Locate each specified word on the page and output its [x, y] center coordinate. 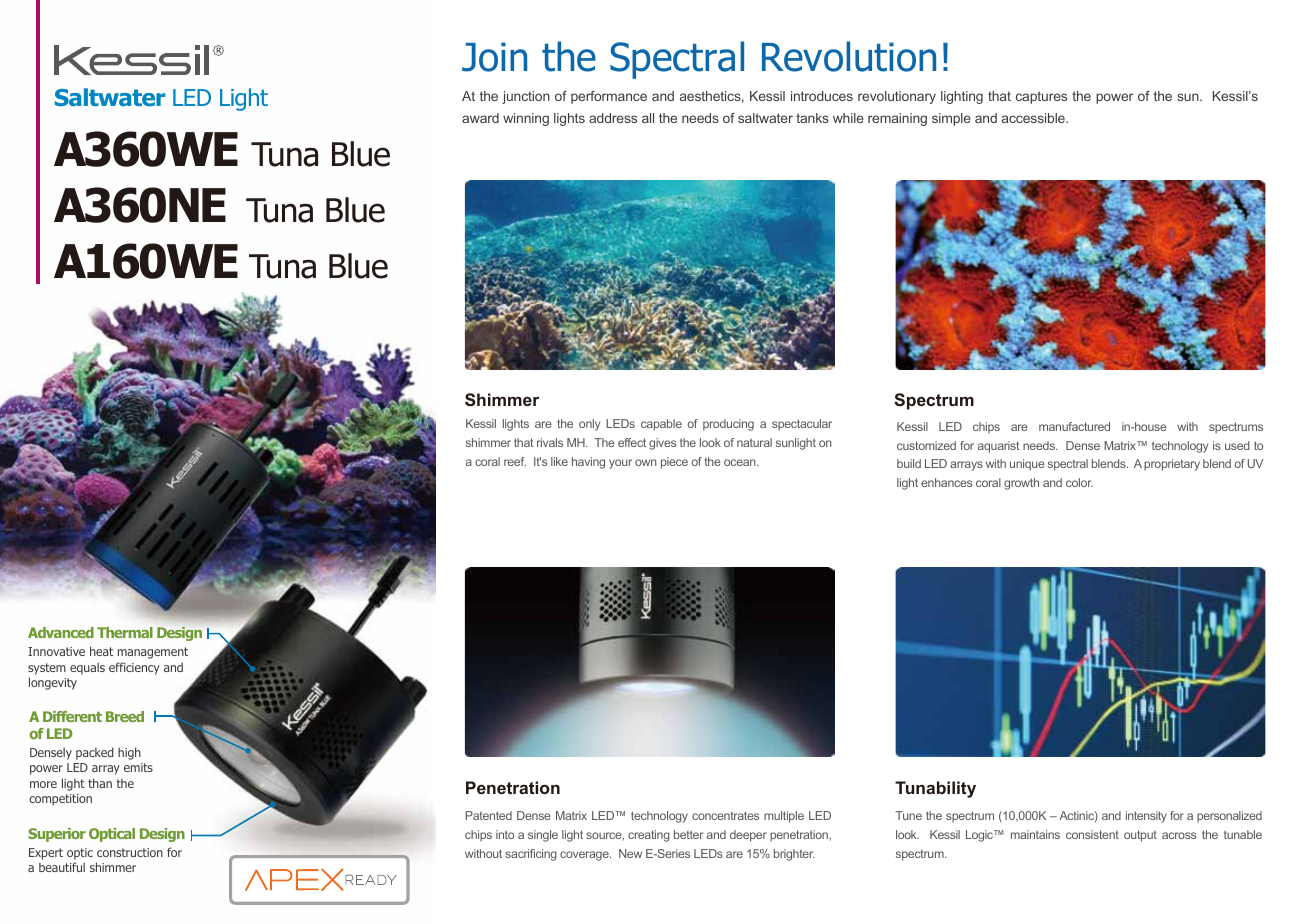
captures [1041, 97]
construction [130, 852]
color [1079, 482]
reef [515, 461]
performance [609, 97]
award [480, 118]
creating [649, 836]
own [646, 462]
